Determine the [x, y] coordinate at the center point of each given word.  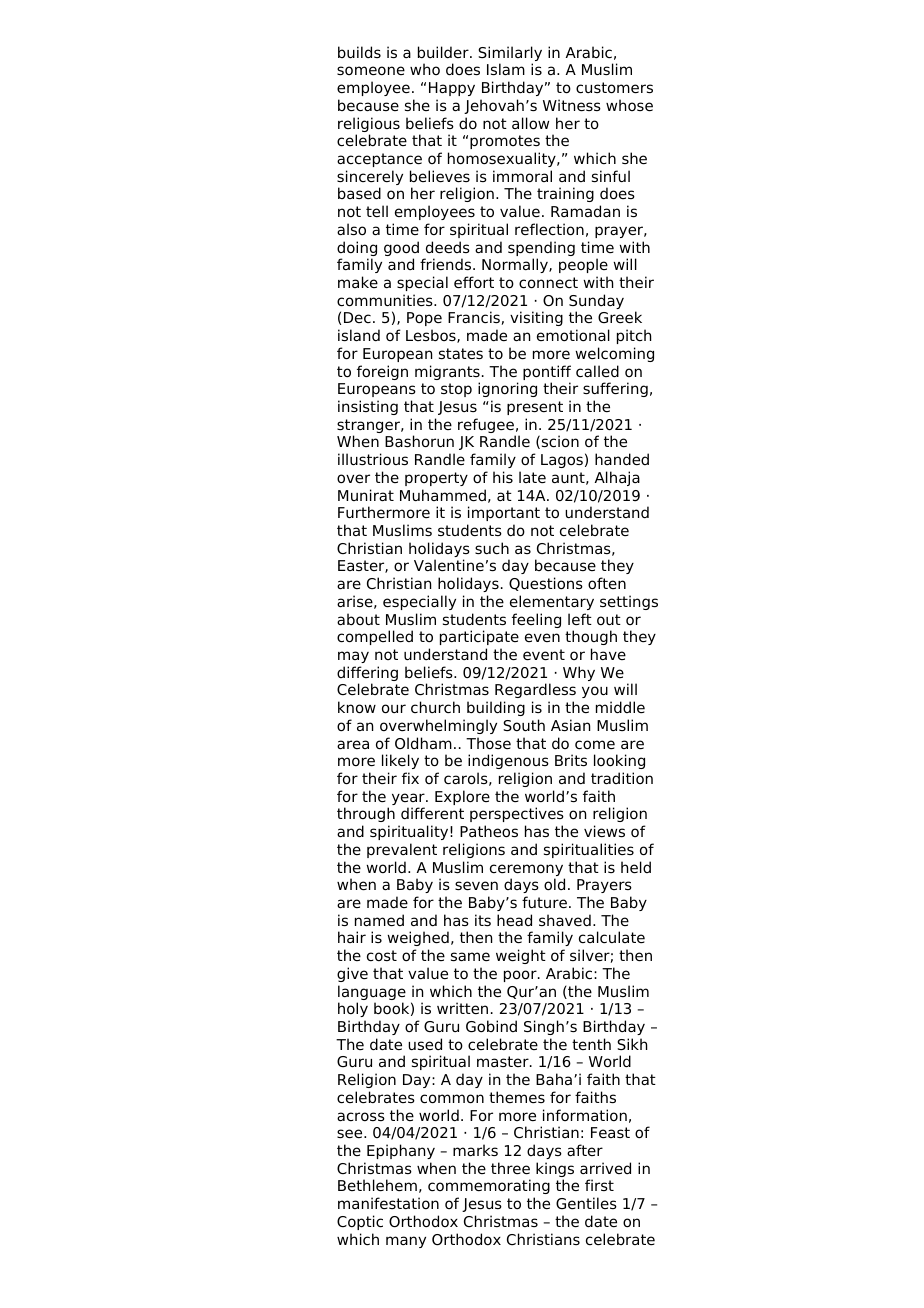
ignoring [507, 389]
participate [479, 637]
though [591, 637]
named [379, 920]
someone [371, 70]
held [636, 867]
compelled [375, 637]
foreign [382, 372]
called [597, 371]
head [514, 920]
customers [614, 88]
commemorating [489, 1188]
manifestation [388, 1203]
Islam [506, 69]
